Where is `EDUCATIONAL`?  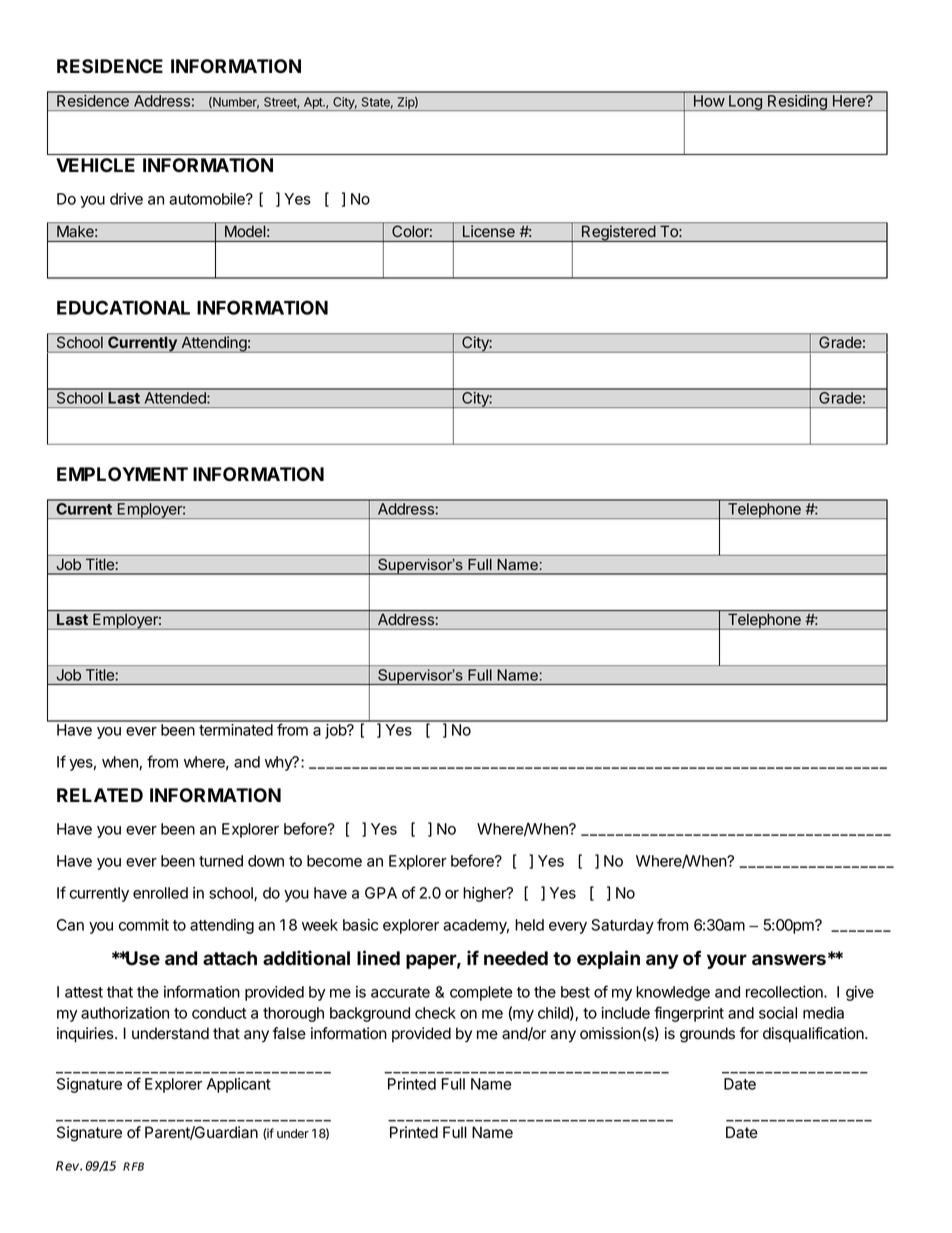
EDUCATIONAL is located at coordinates (123, 307).
